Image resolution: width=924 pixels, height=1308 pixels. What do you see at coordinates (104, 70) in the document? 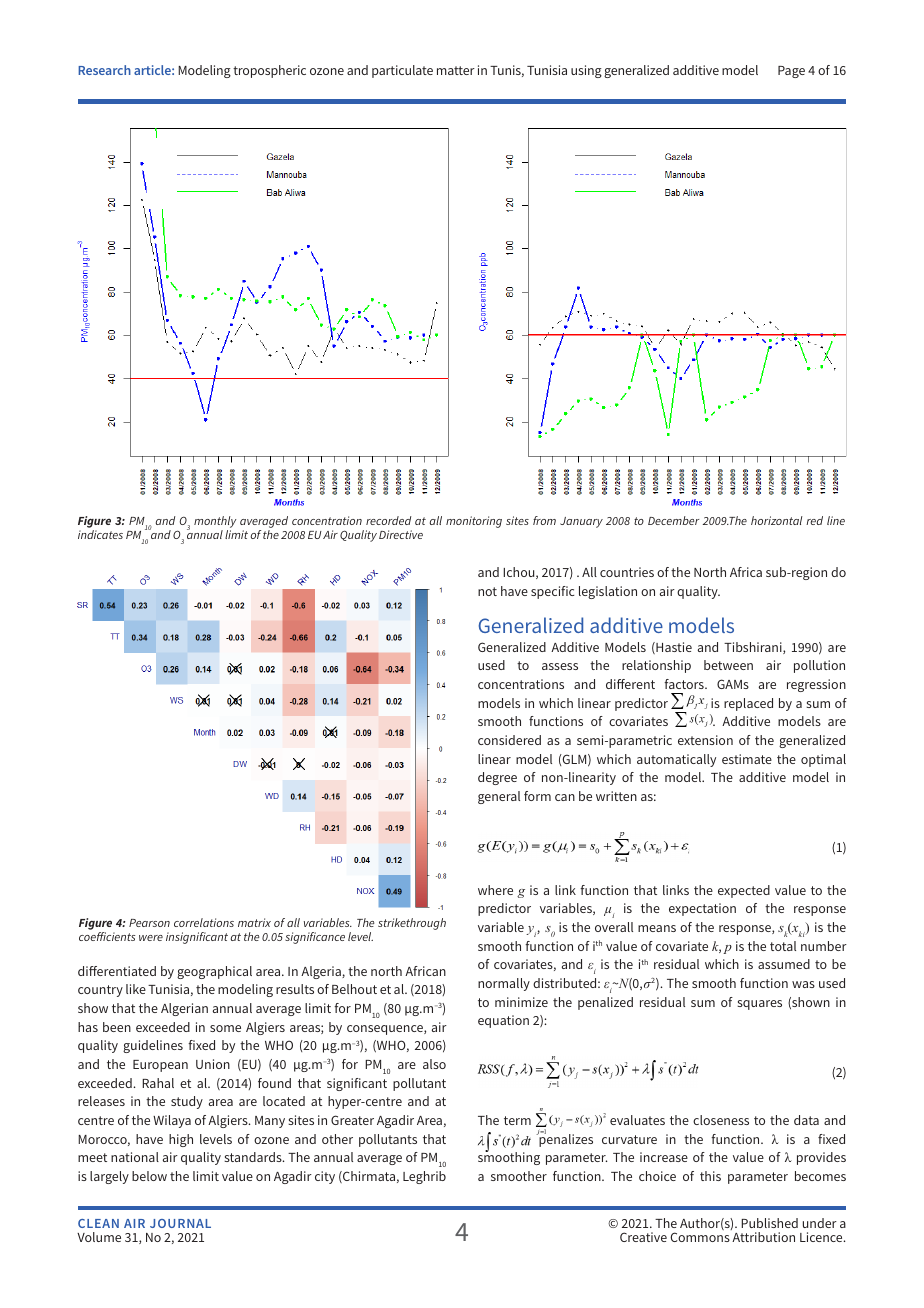
I see `Research` at bounding box center [104, 70].
